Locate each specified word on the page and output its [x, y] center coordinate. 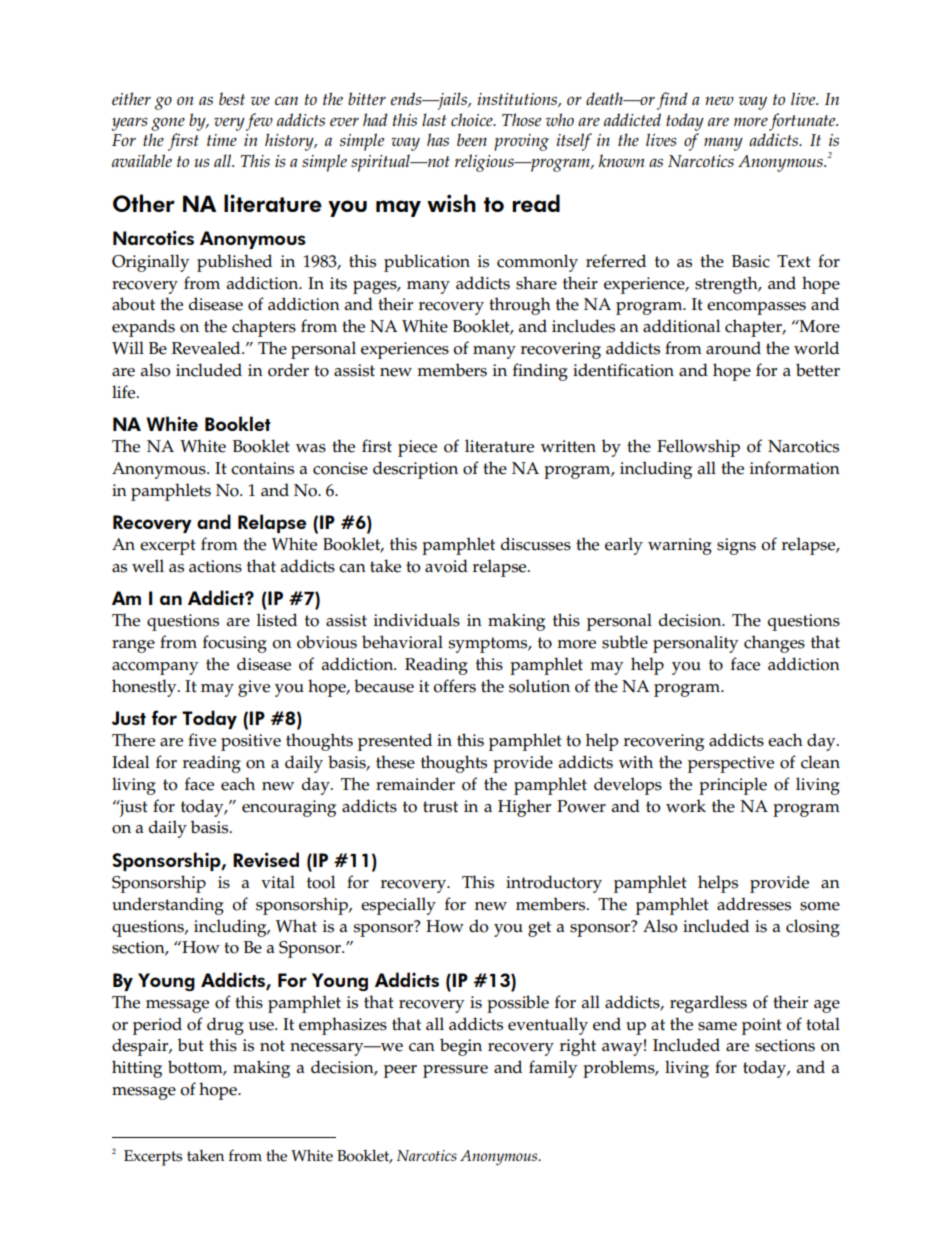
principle [733, 786]
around [733, 348]
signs [736, 546]
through [520, 306]
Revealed [207, 348]
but [191, 1045]
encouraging [289, 808]
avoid [446, 566]
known [621, 160]
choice [473, 119]
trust [440, 807]
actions [215, 566]
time [222, 140]
